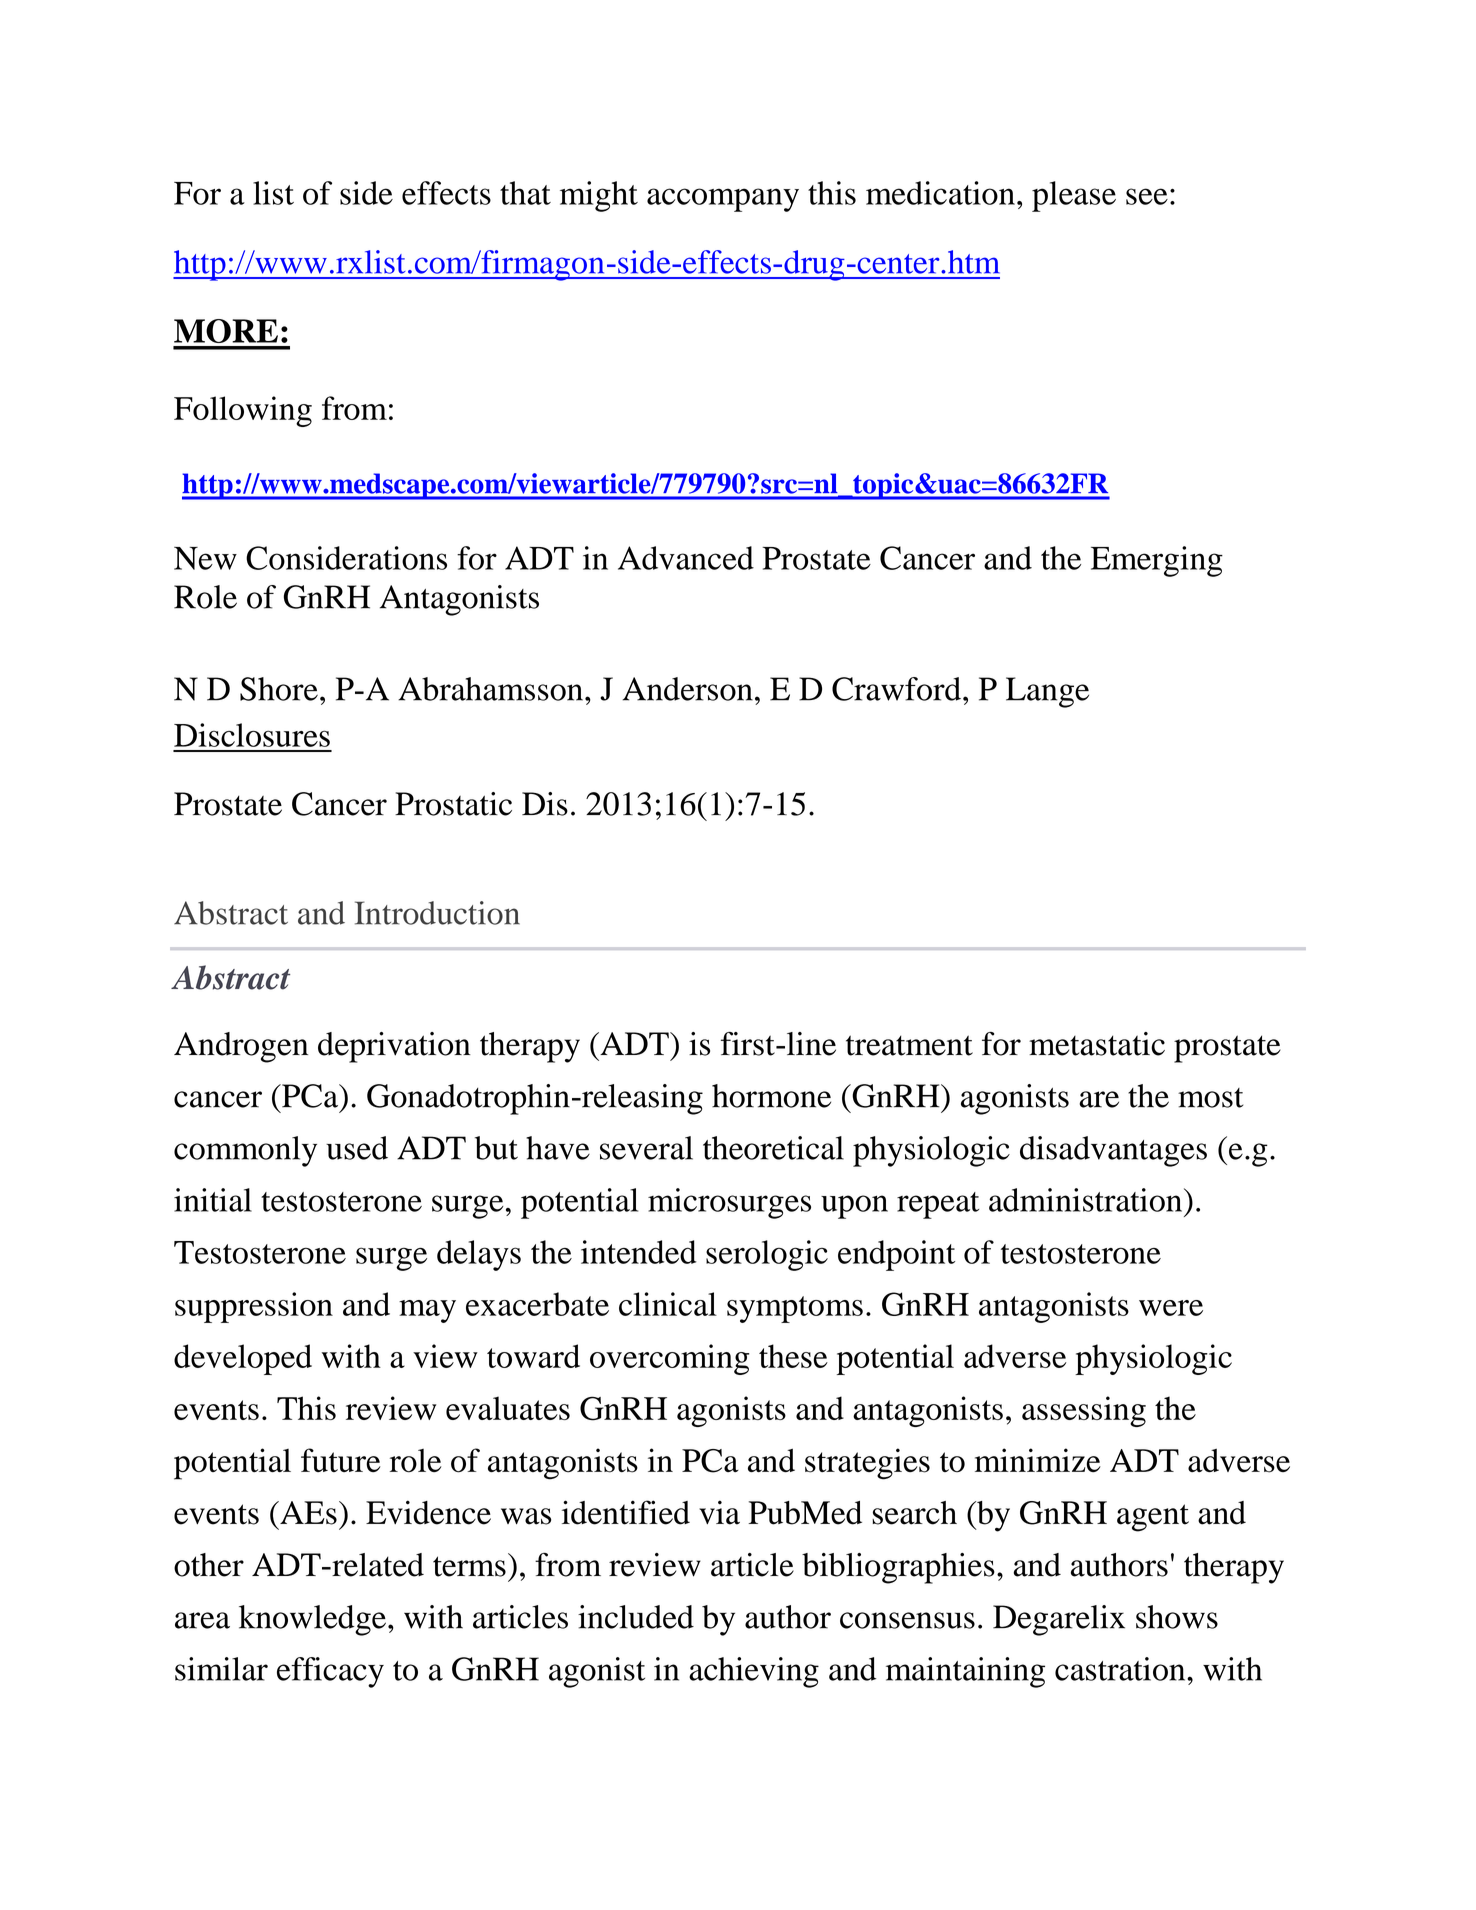  Describe the element at coordinates (771, 1096) in the image. I see `hormone` at that location.
